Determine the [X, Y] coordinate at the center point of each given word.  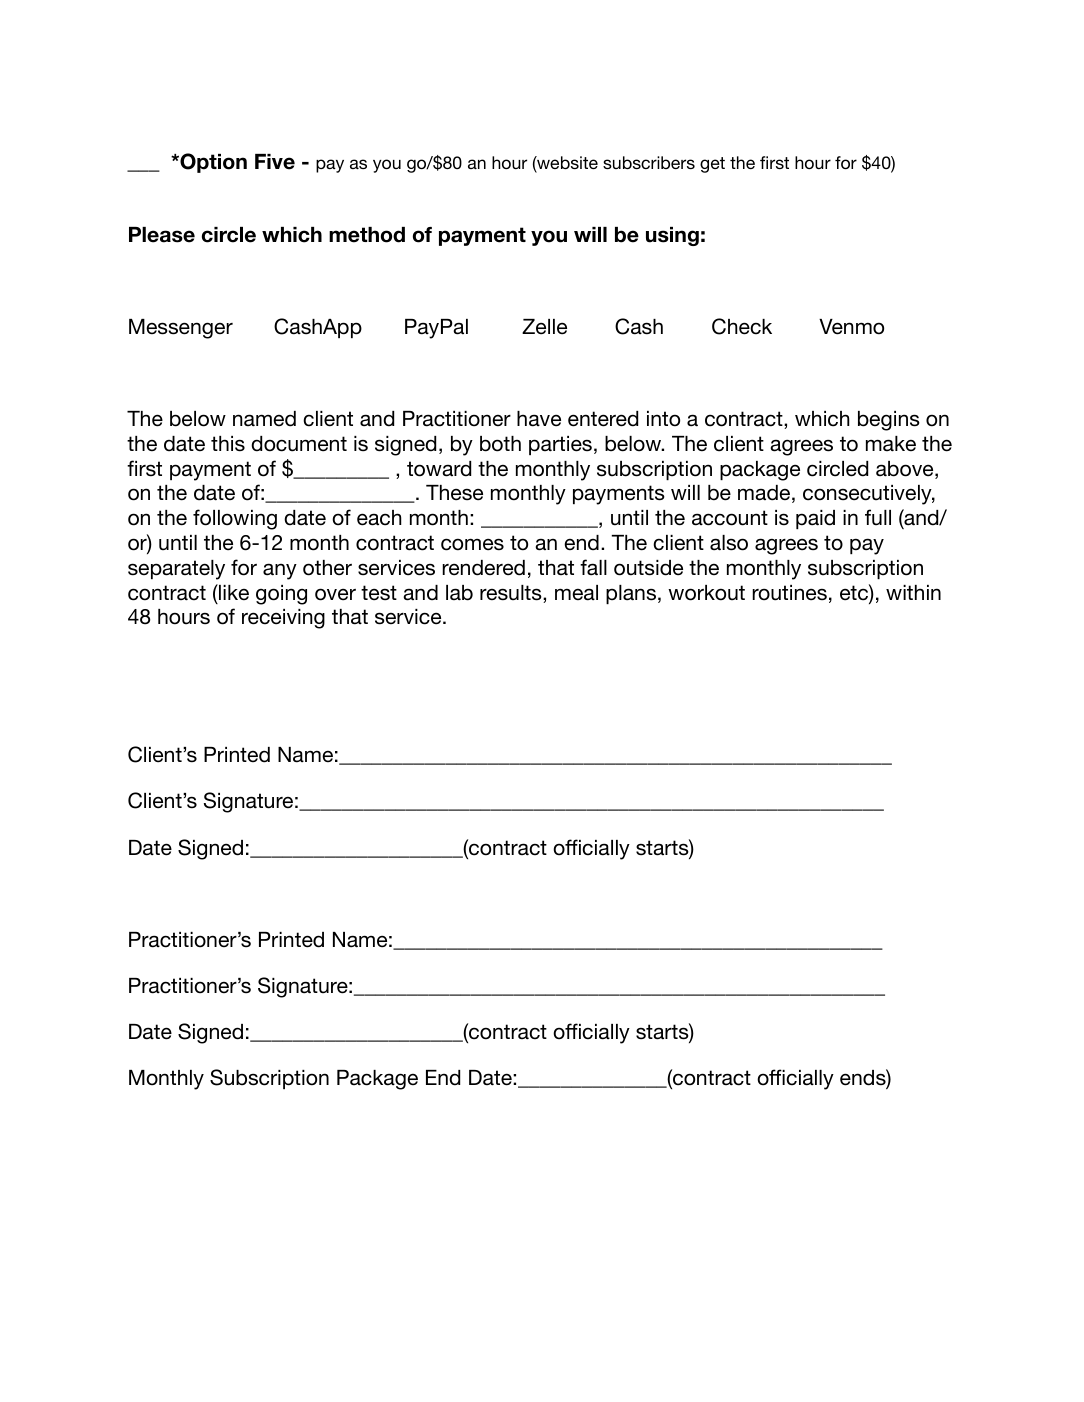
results [512, 594]
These [454, 493]
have [539, 419]
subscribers [649, 162]
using [672, 236]
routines [789, 593]
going [281, 595]
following [235, 519]
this [228, 444]
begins [889, 421]
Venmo [851, 327]
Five [275, 162]
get [712, 165]
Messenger [181, 329]
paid [815, 519]
